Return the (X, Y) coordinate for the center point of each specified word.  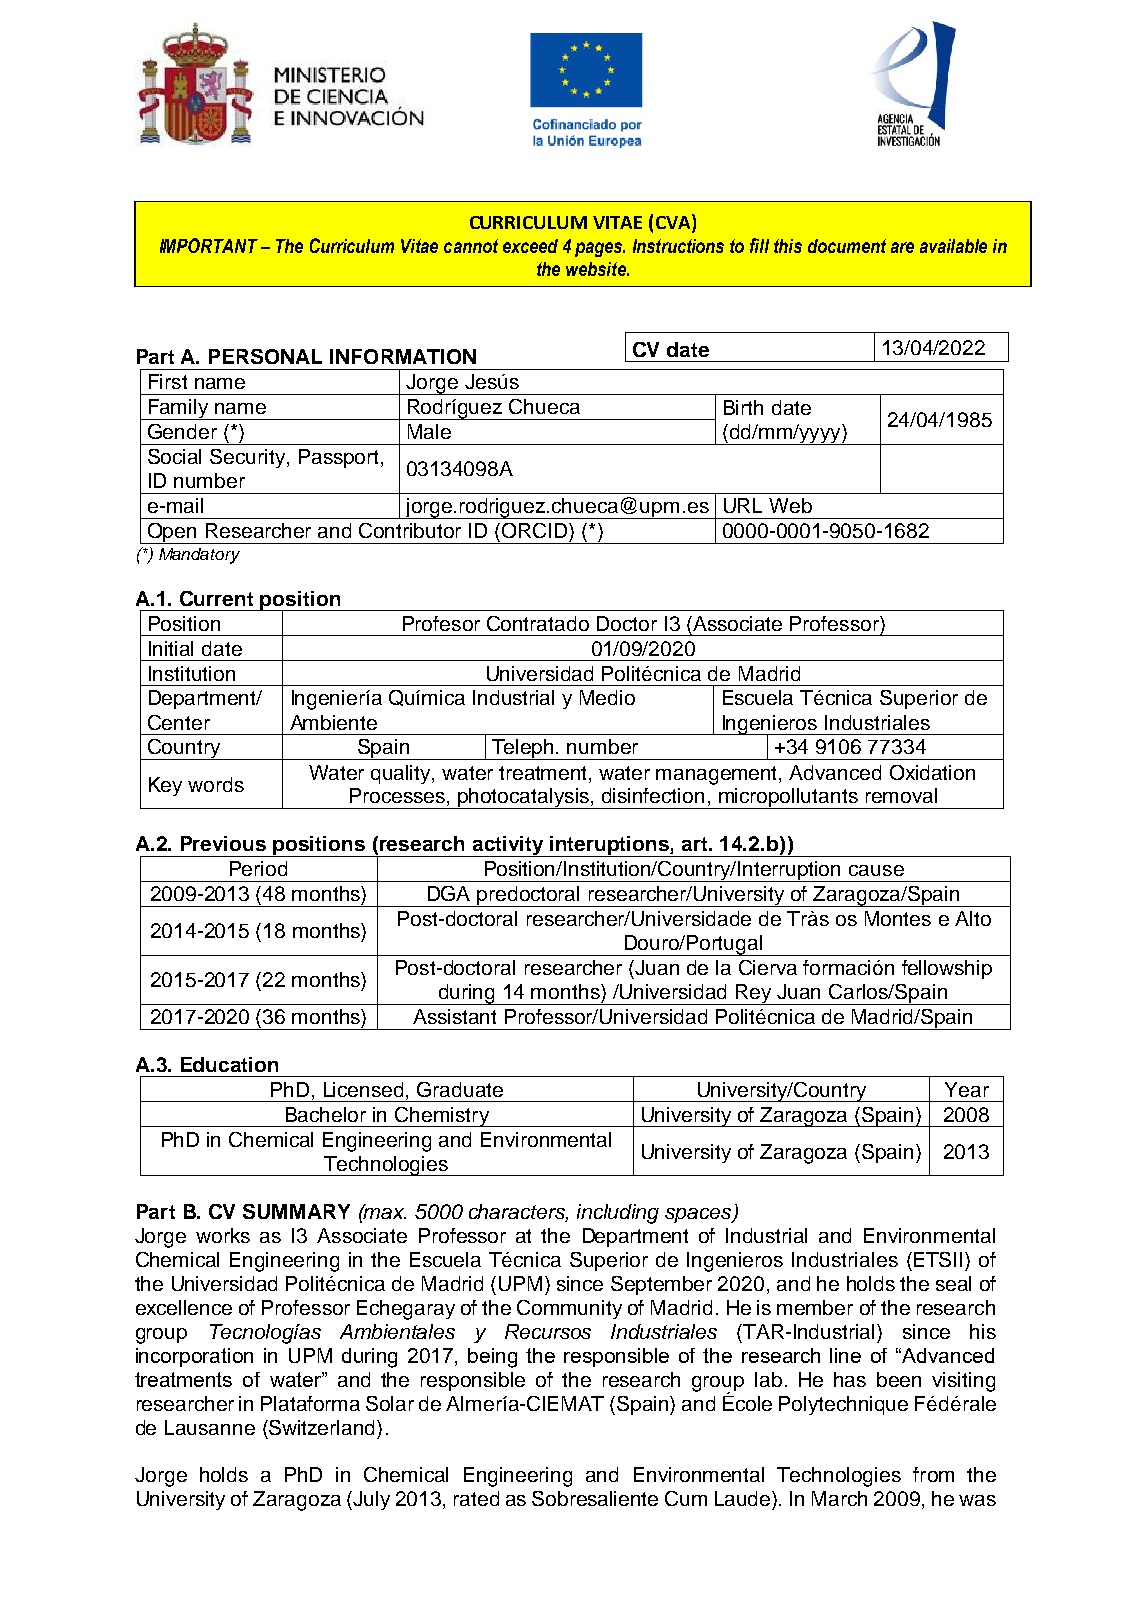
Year (967, 1089)
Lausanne (210, 1427)
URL (743, 505)
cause (876, 870)
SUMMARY (296, 1211)
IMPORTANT (209, 245)
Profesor (441, 623)
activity (508, 846)
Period (258, 868)
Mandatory (199, 556)
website (597, 269)
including (618, 1214)
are (902, 247)
